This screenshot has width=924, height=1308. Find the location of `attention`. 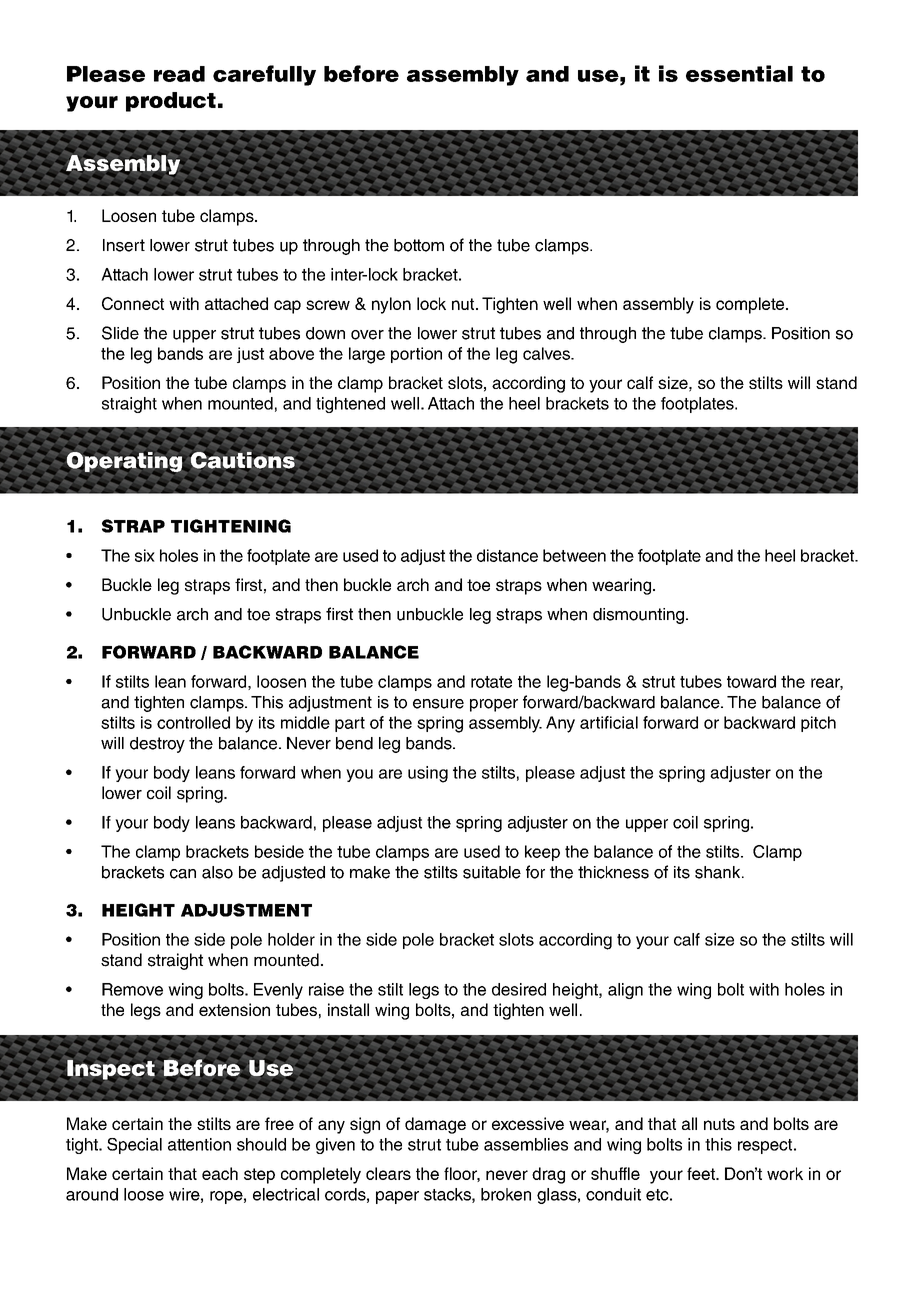

attention is located at coordinates (199, 1144).
